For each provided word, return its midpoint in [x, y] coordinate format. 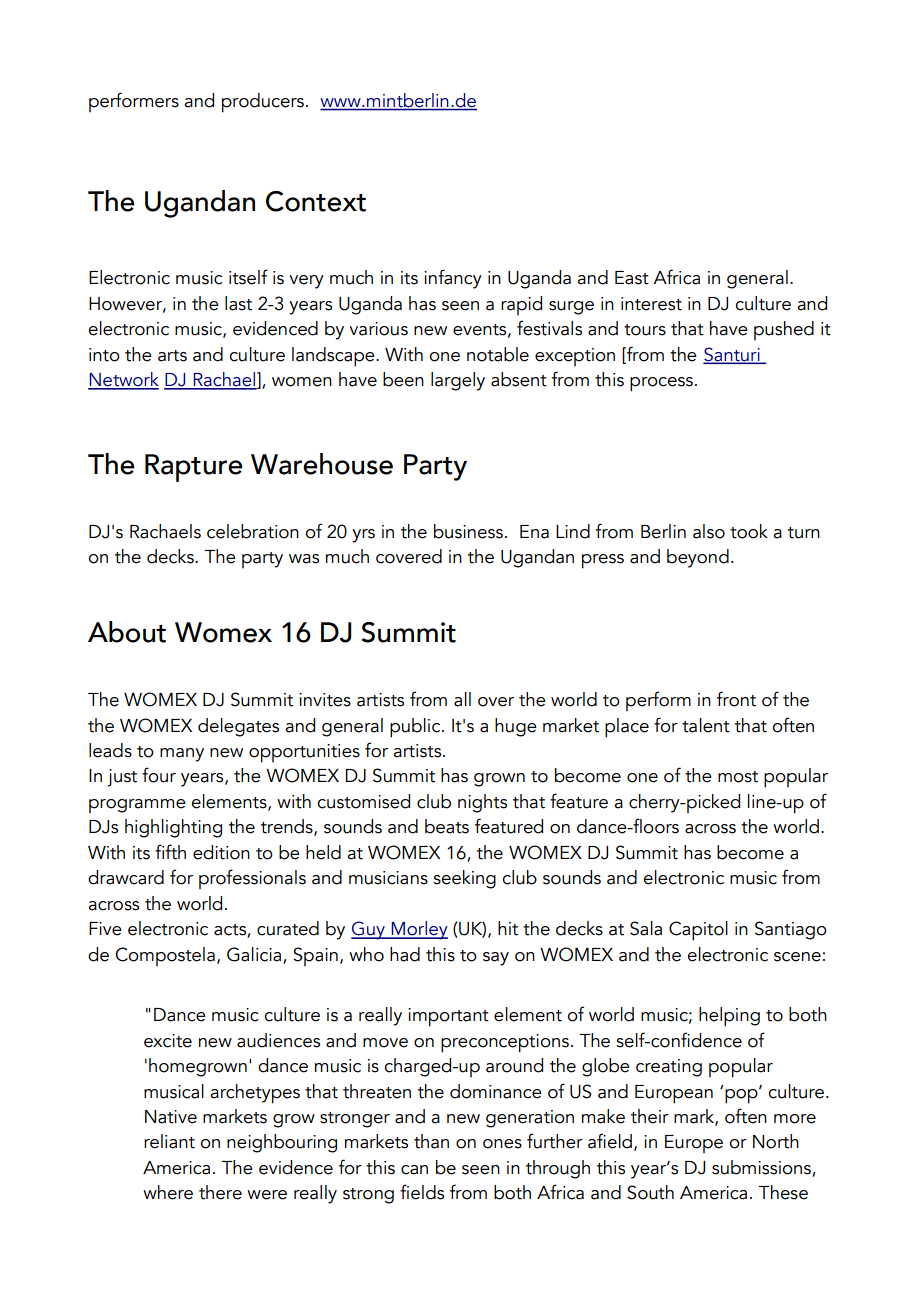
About [127, 632]
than [431, 1141]
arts [172, 356]
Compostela [165, 956]
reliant [169, 1141]
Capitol [698, 931]
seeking [464, 879]
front [736, 699]
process [661, 384]
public [416, 728]
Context [316, 201]
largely [458, 381]
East [632, 278]
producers [263, 103]
